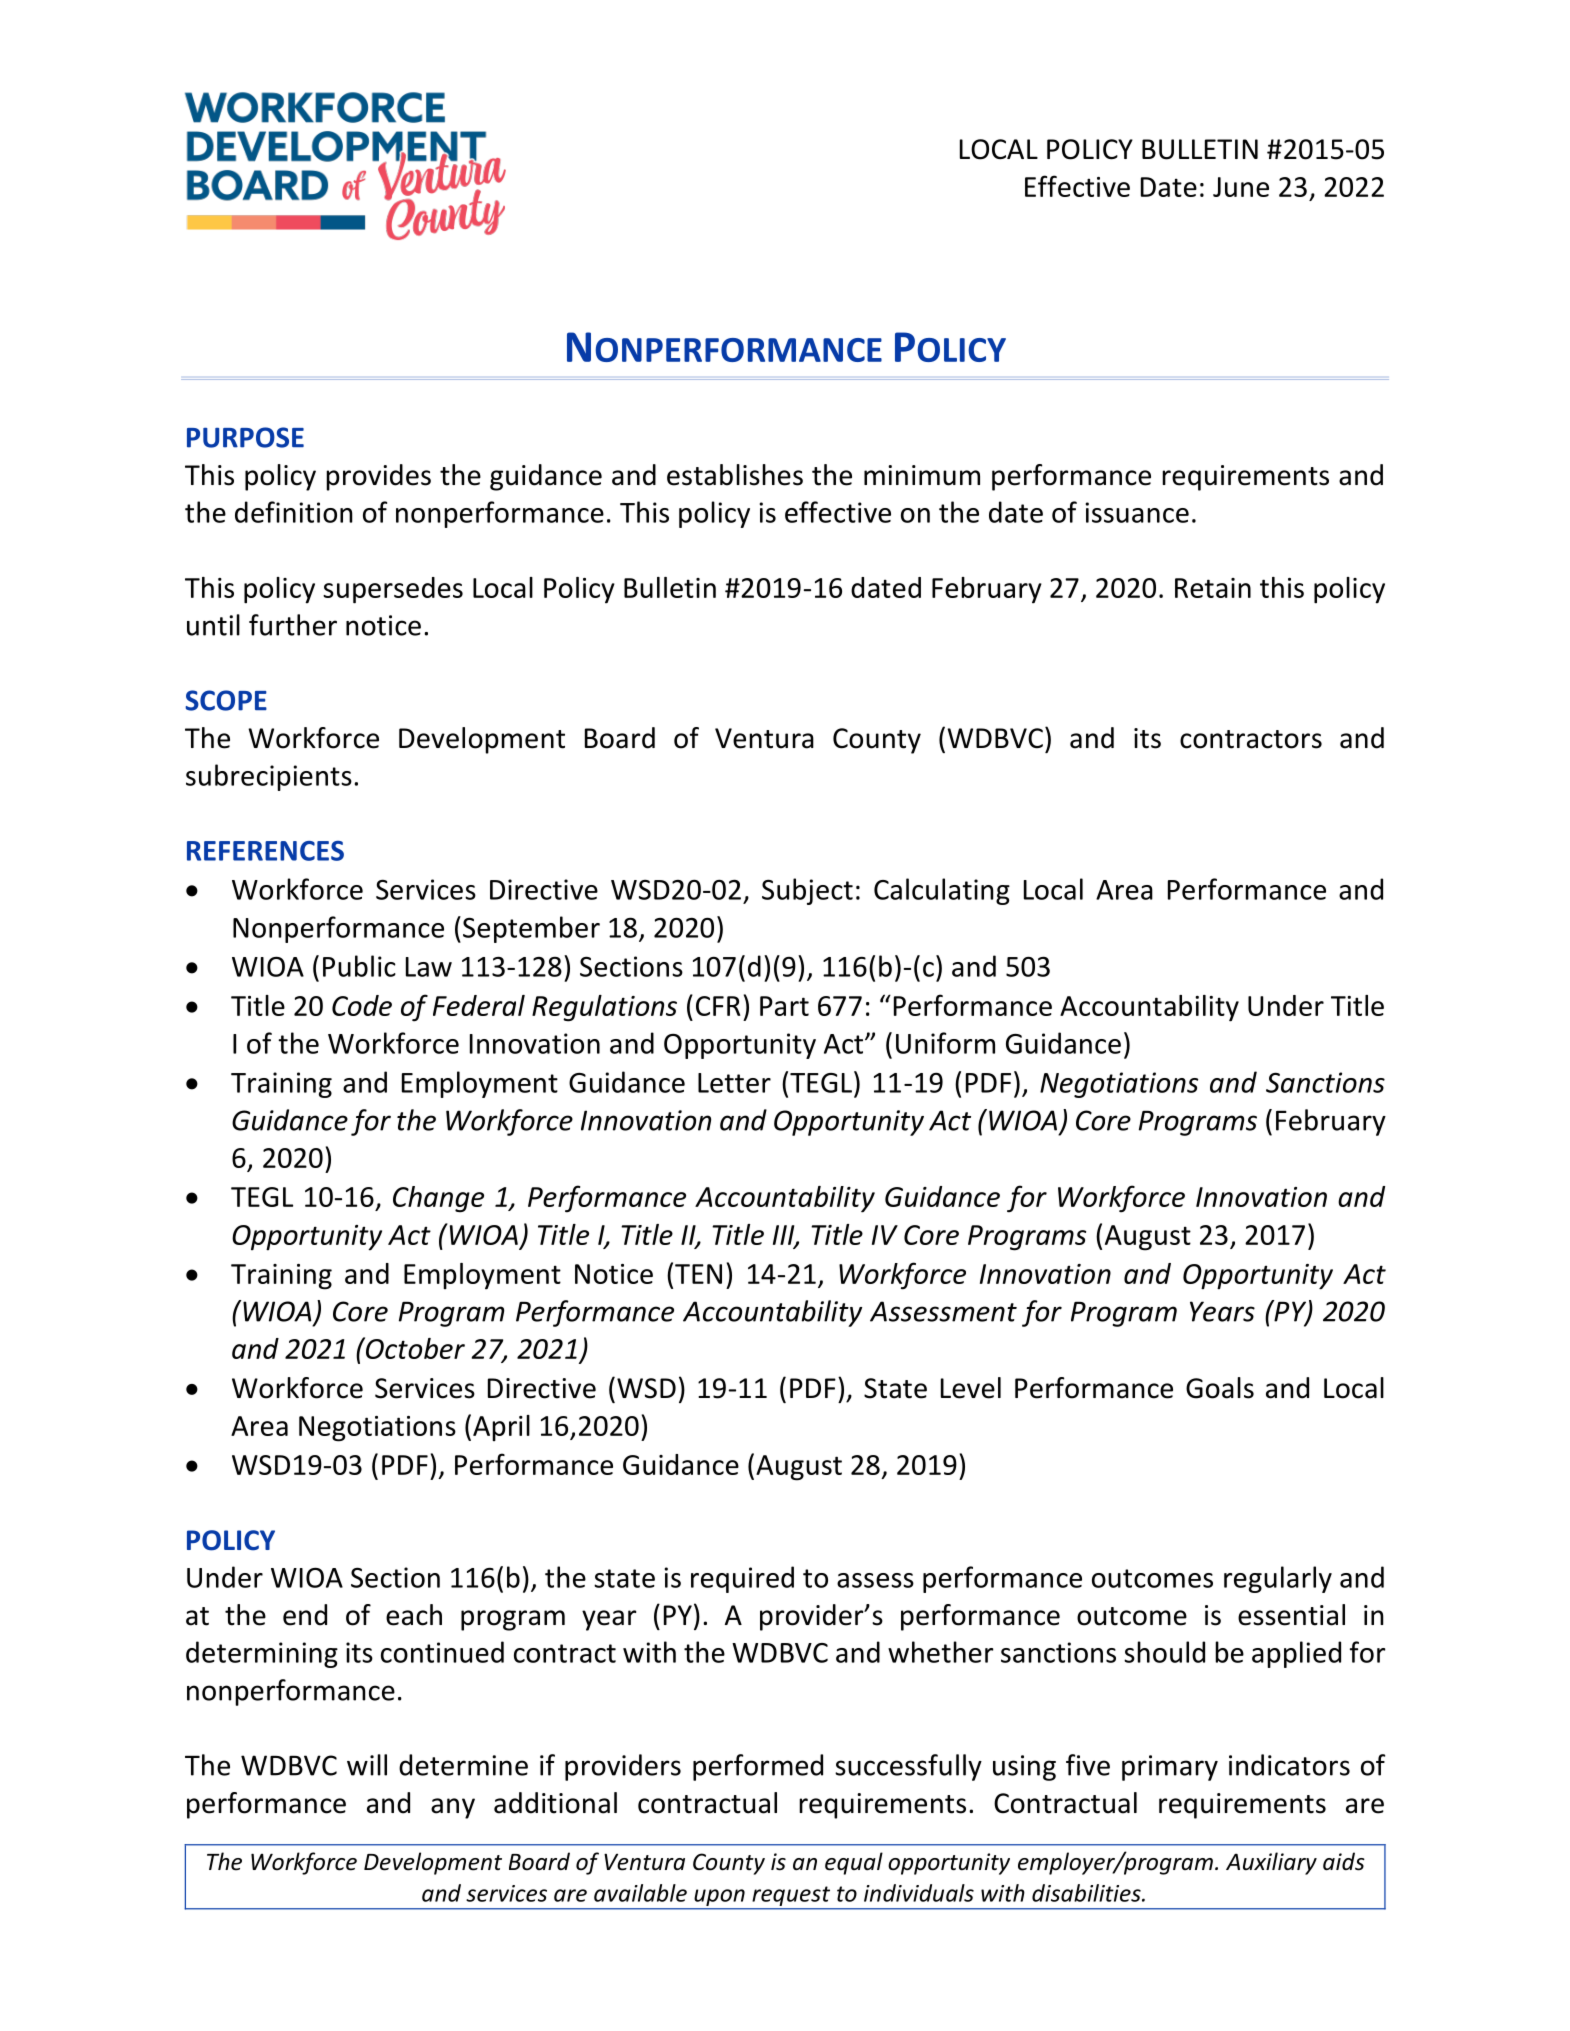 The width and height of the image is (1570, 2031). What do you see at coordinates (245, 437) in the image?
I see `PURPOSE` at bounding box center [245, 437].
